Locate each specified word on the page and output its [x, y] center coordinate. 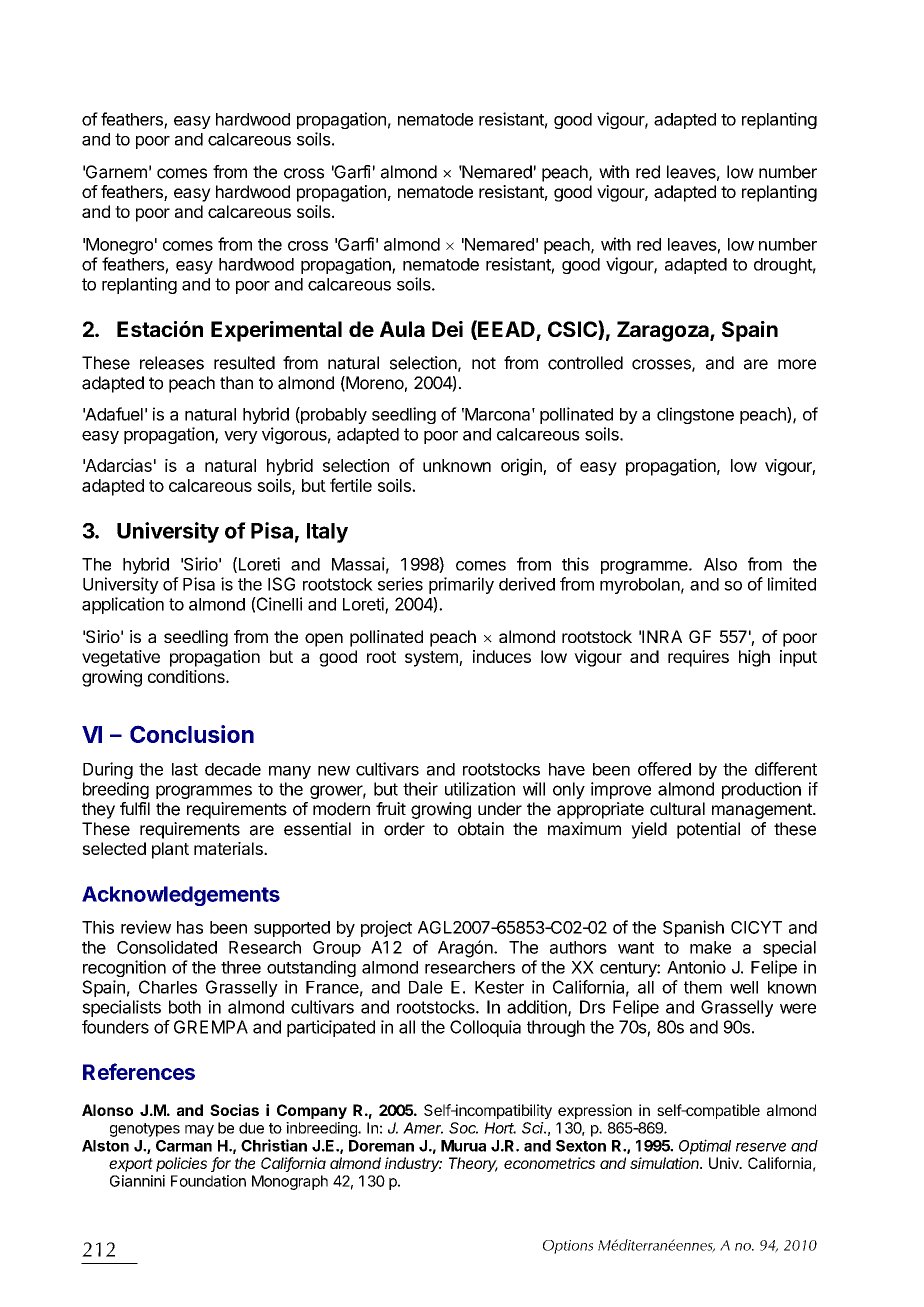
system [432, 659]
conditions [187, 676]
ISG [281, 584]
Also [720, 564]
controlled [585, 363]
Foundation [208, 1181]
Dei [447, 329]
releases [172, 363]
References [139, 1071]
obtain [481, 829]
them [703, 987]
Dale [426, 987]
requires [698, 658]
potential [708, 830]
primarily [461, 585]
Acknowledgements [181, 896]
